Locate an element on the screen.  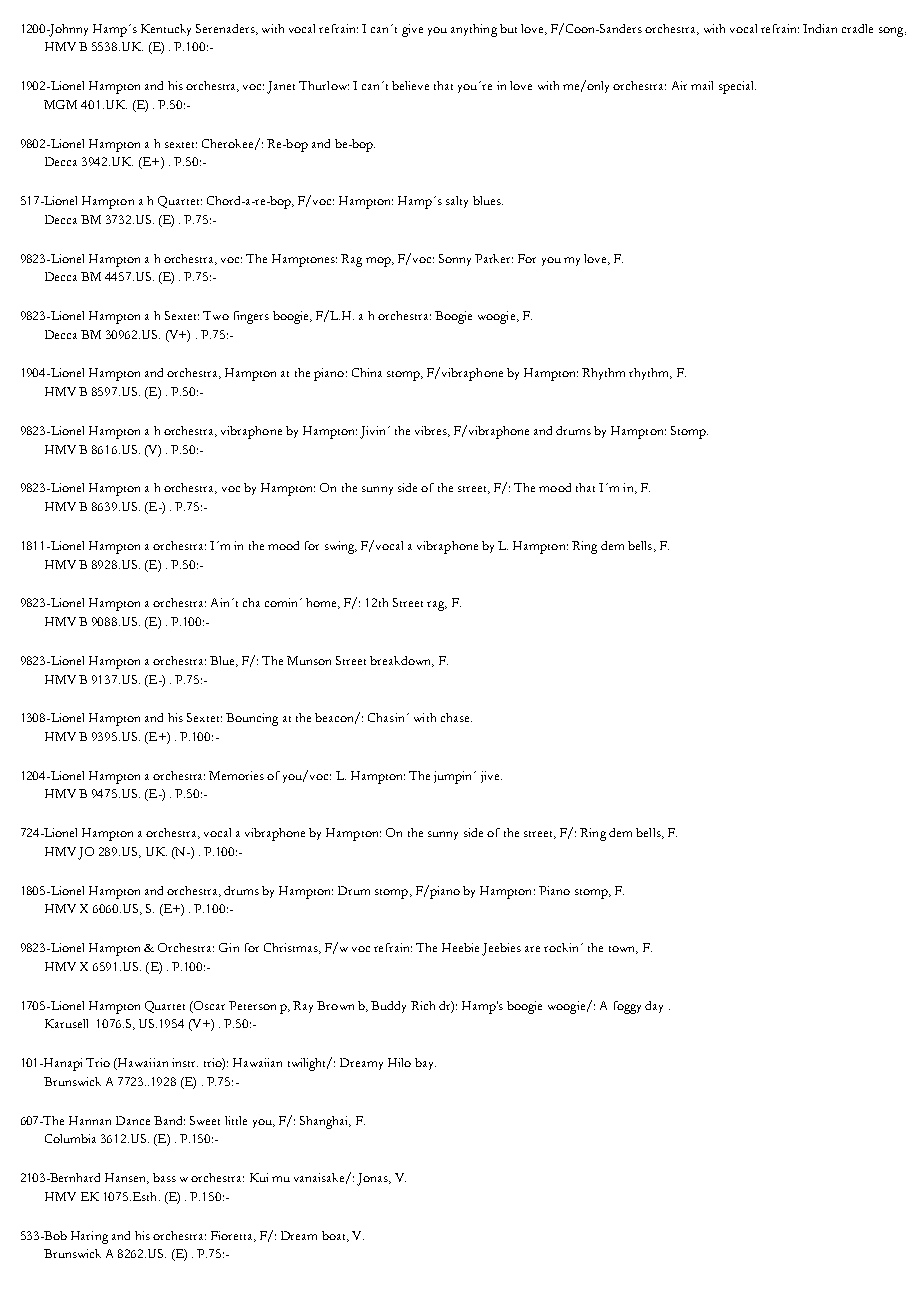
comin is located at coordinates (283, 602).
